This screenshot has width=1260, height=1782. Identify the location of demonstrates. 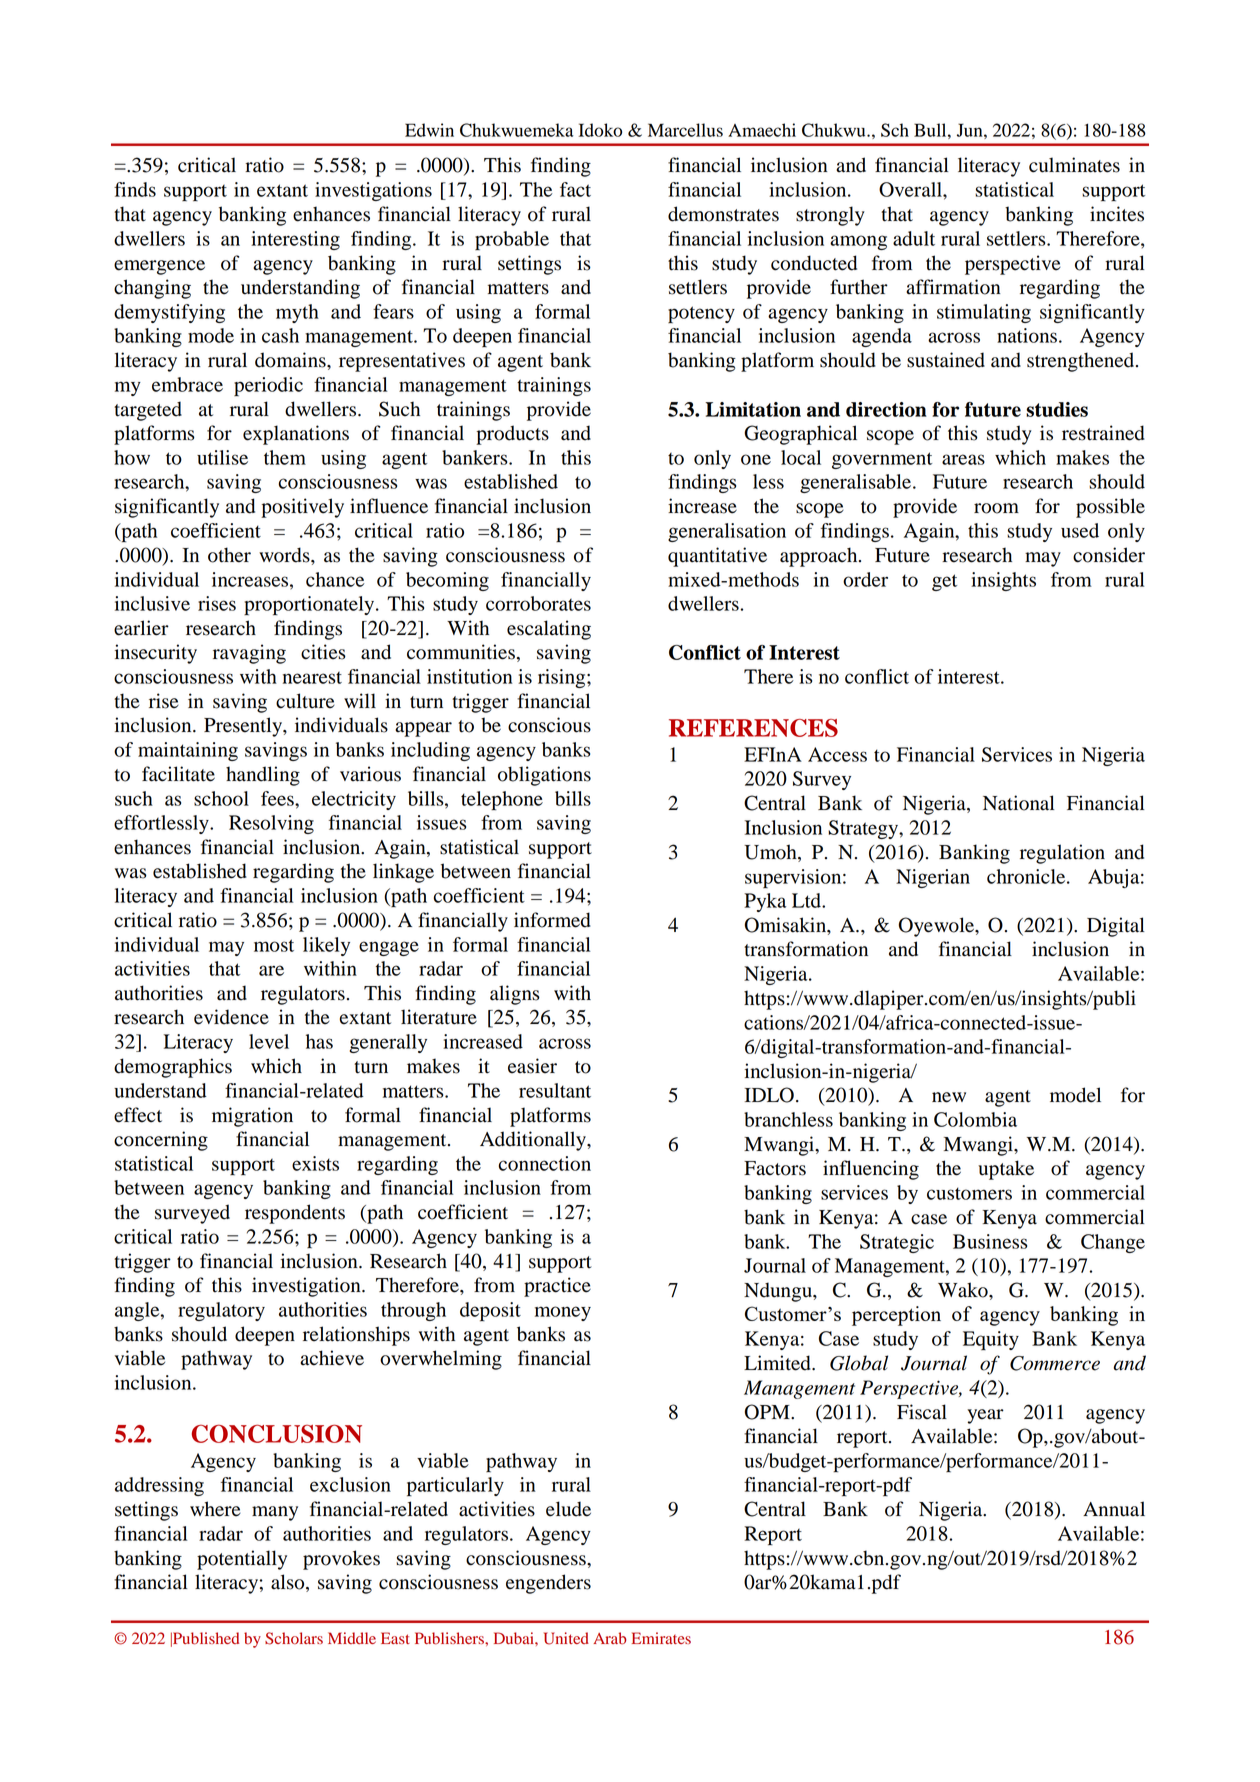
(723, 214).
